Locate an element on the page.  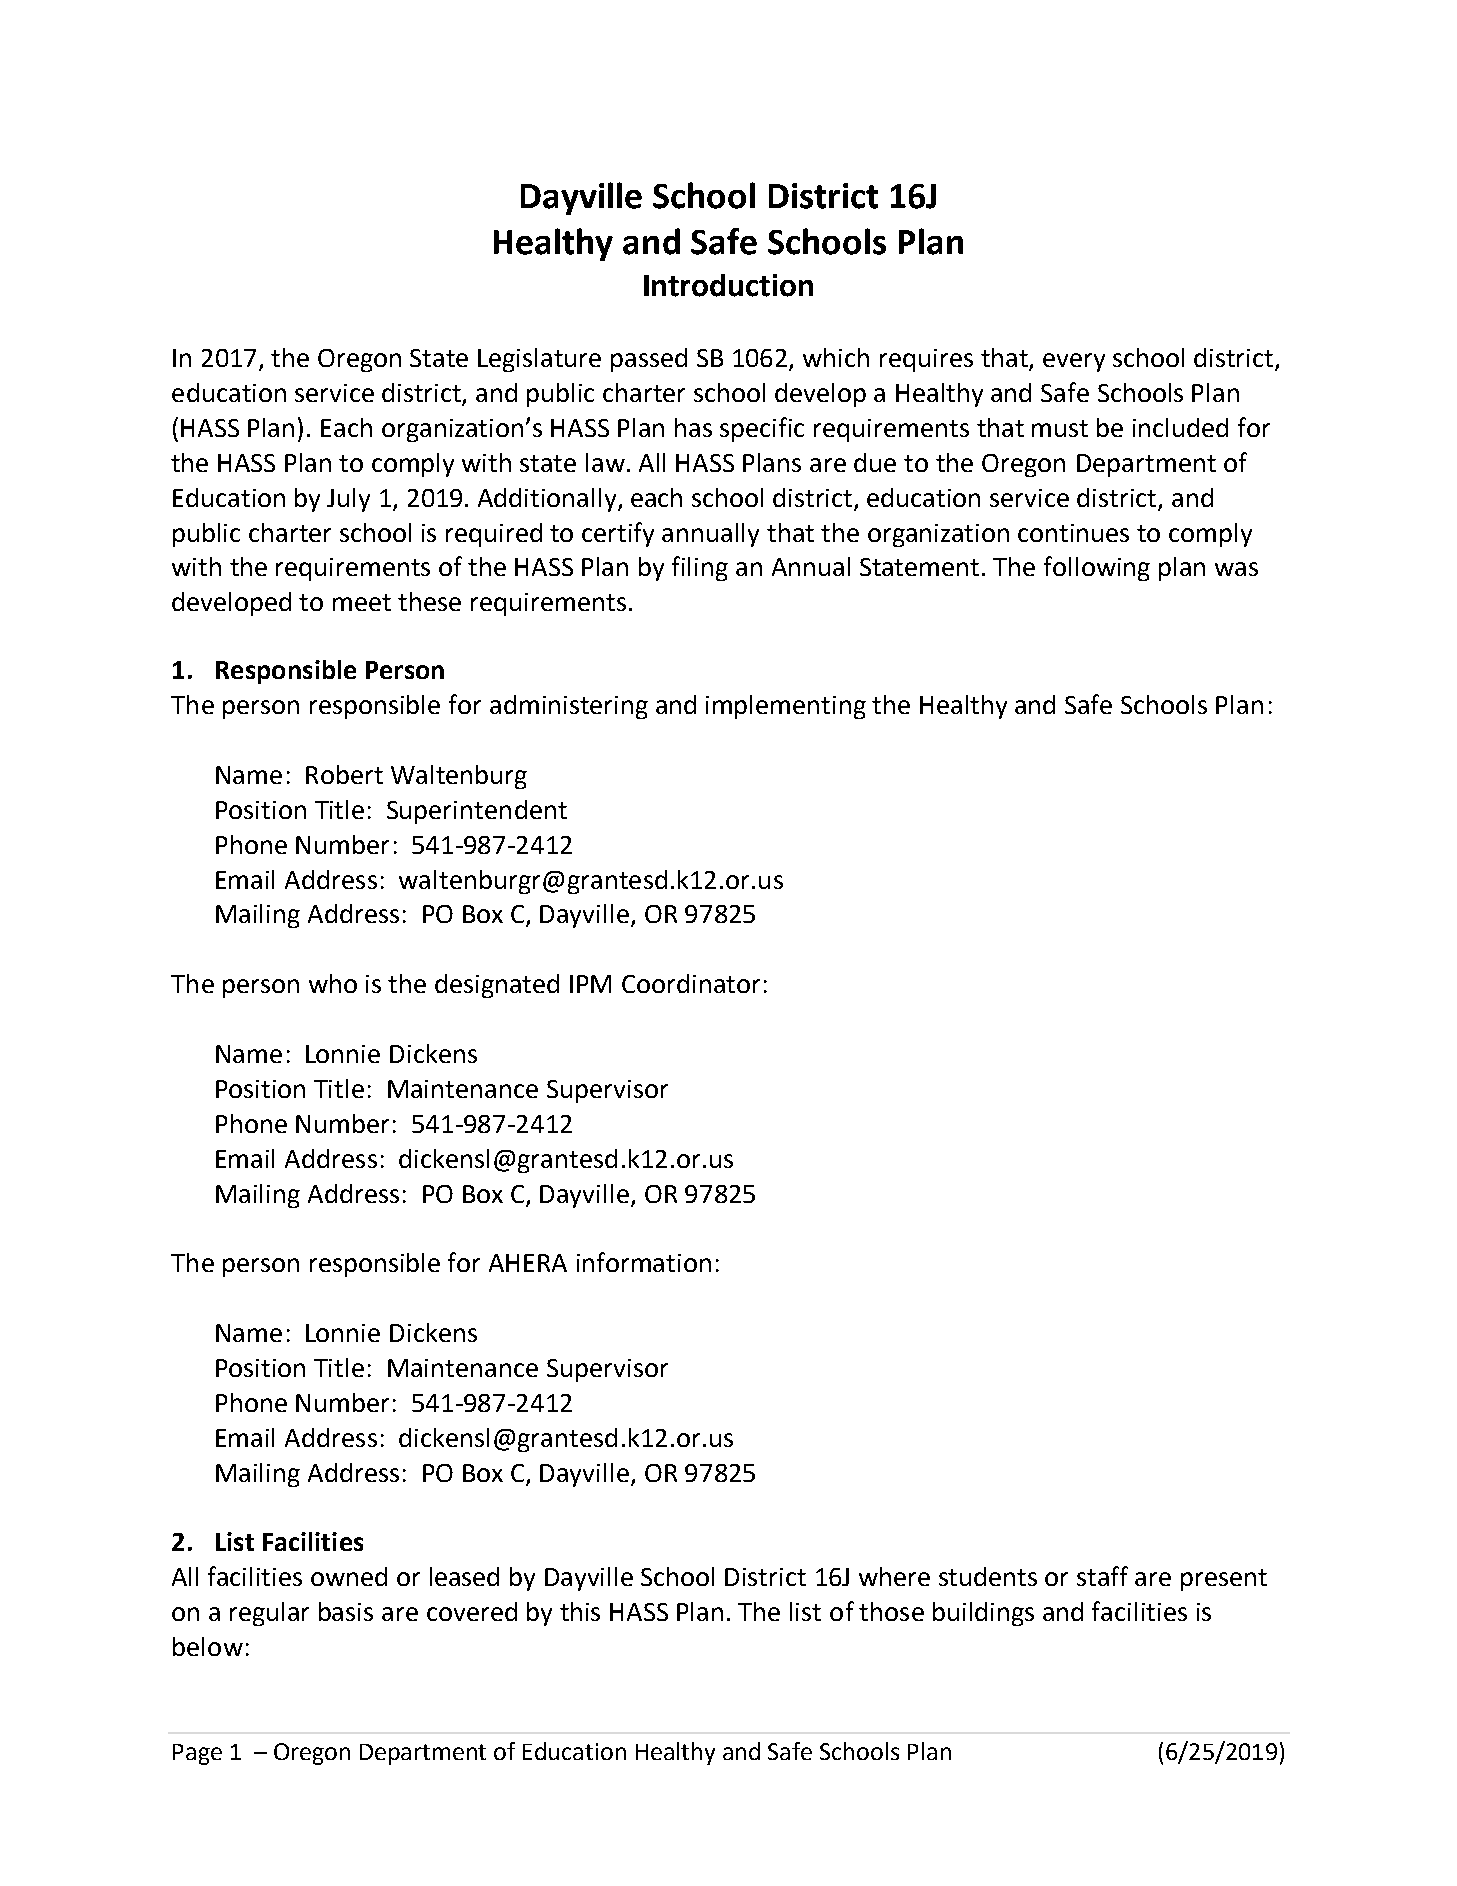
Introduction is located at coordinates (728, 285).
